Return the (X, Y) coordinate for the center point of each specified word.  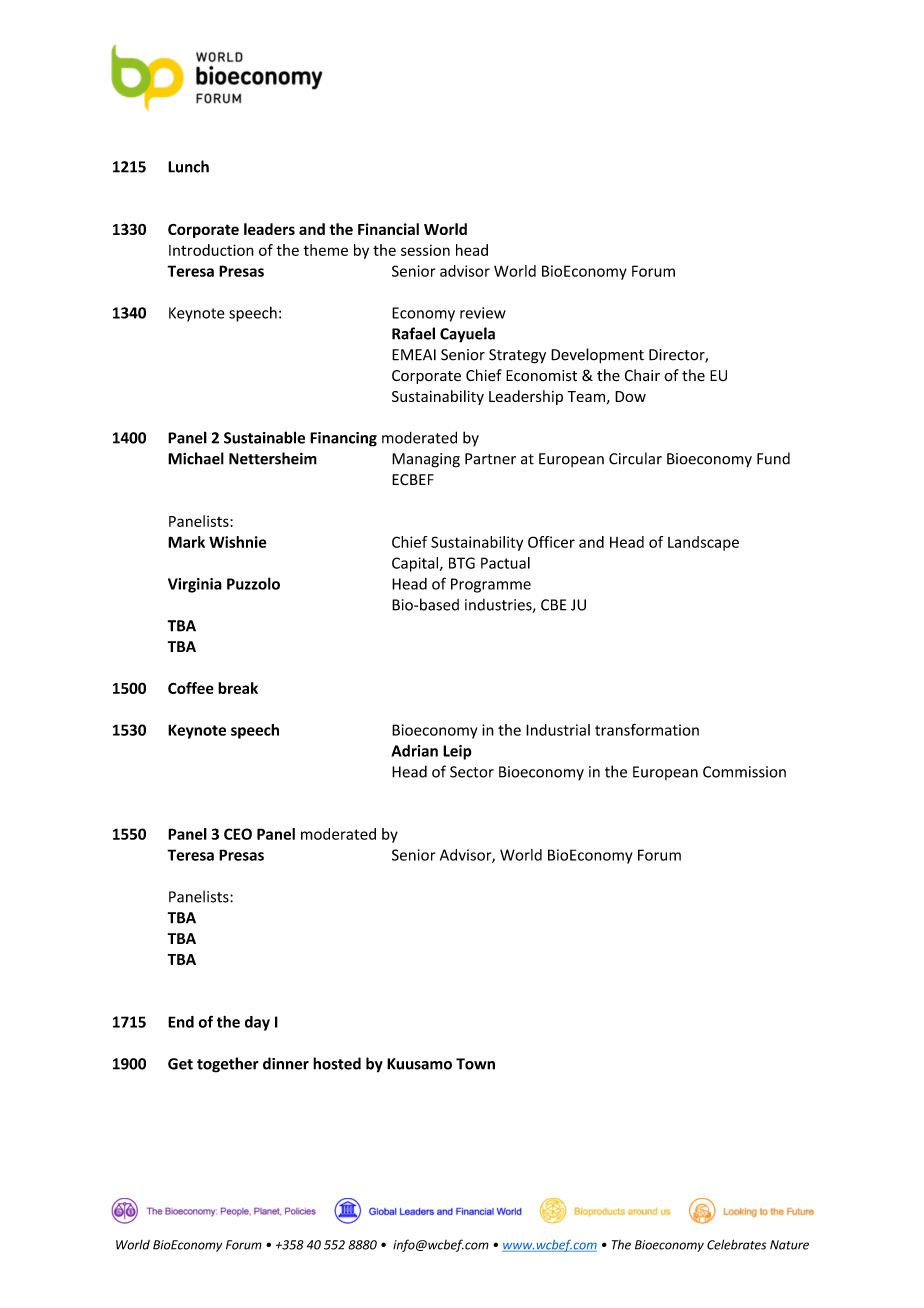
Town (475, 1064)
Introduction (211, 250)
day (257, 1023)
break (238, 688)
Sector (472, 772)
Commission (744, 772)
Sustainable (264, 437)
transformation (647, 729)
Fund (773, 458)
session (425, 250)
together (228, 1065)
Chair (642, 375)
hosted (337, 1063)
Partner (490, 459)
